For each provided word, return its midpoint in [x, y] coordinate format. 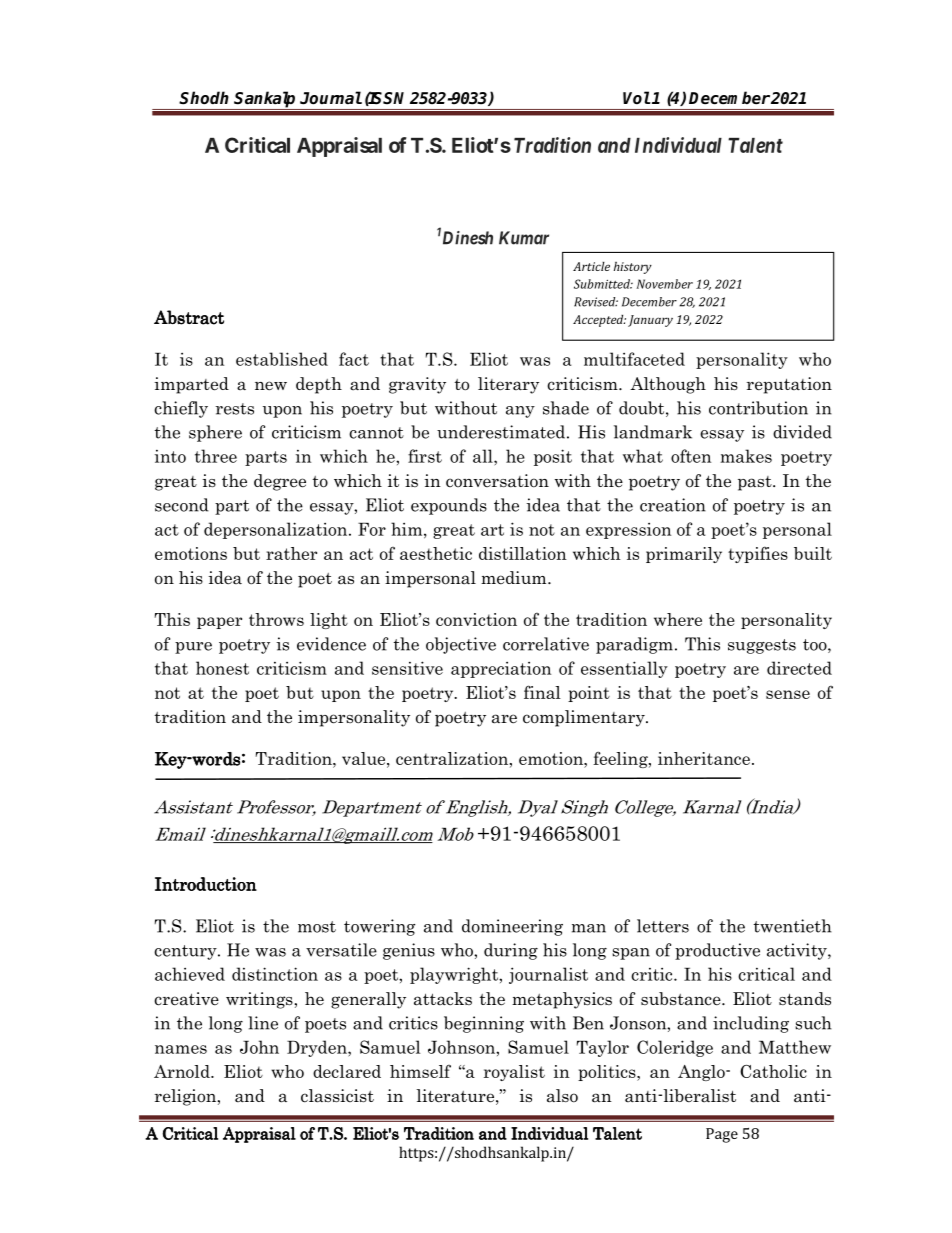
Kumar [524, 238]
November [665, 284]
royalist [514, 1073]
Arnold [183, 1071]
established [282, 359]
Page [722, 1135]
